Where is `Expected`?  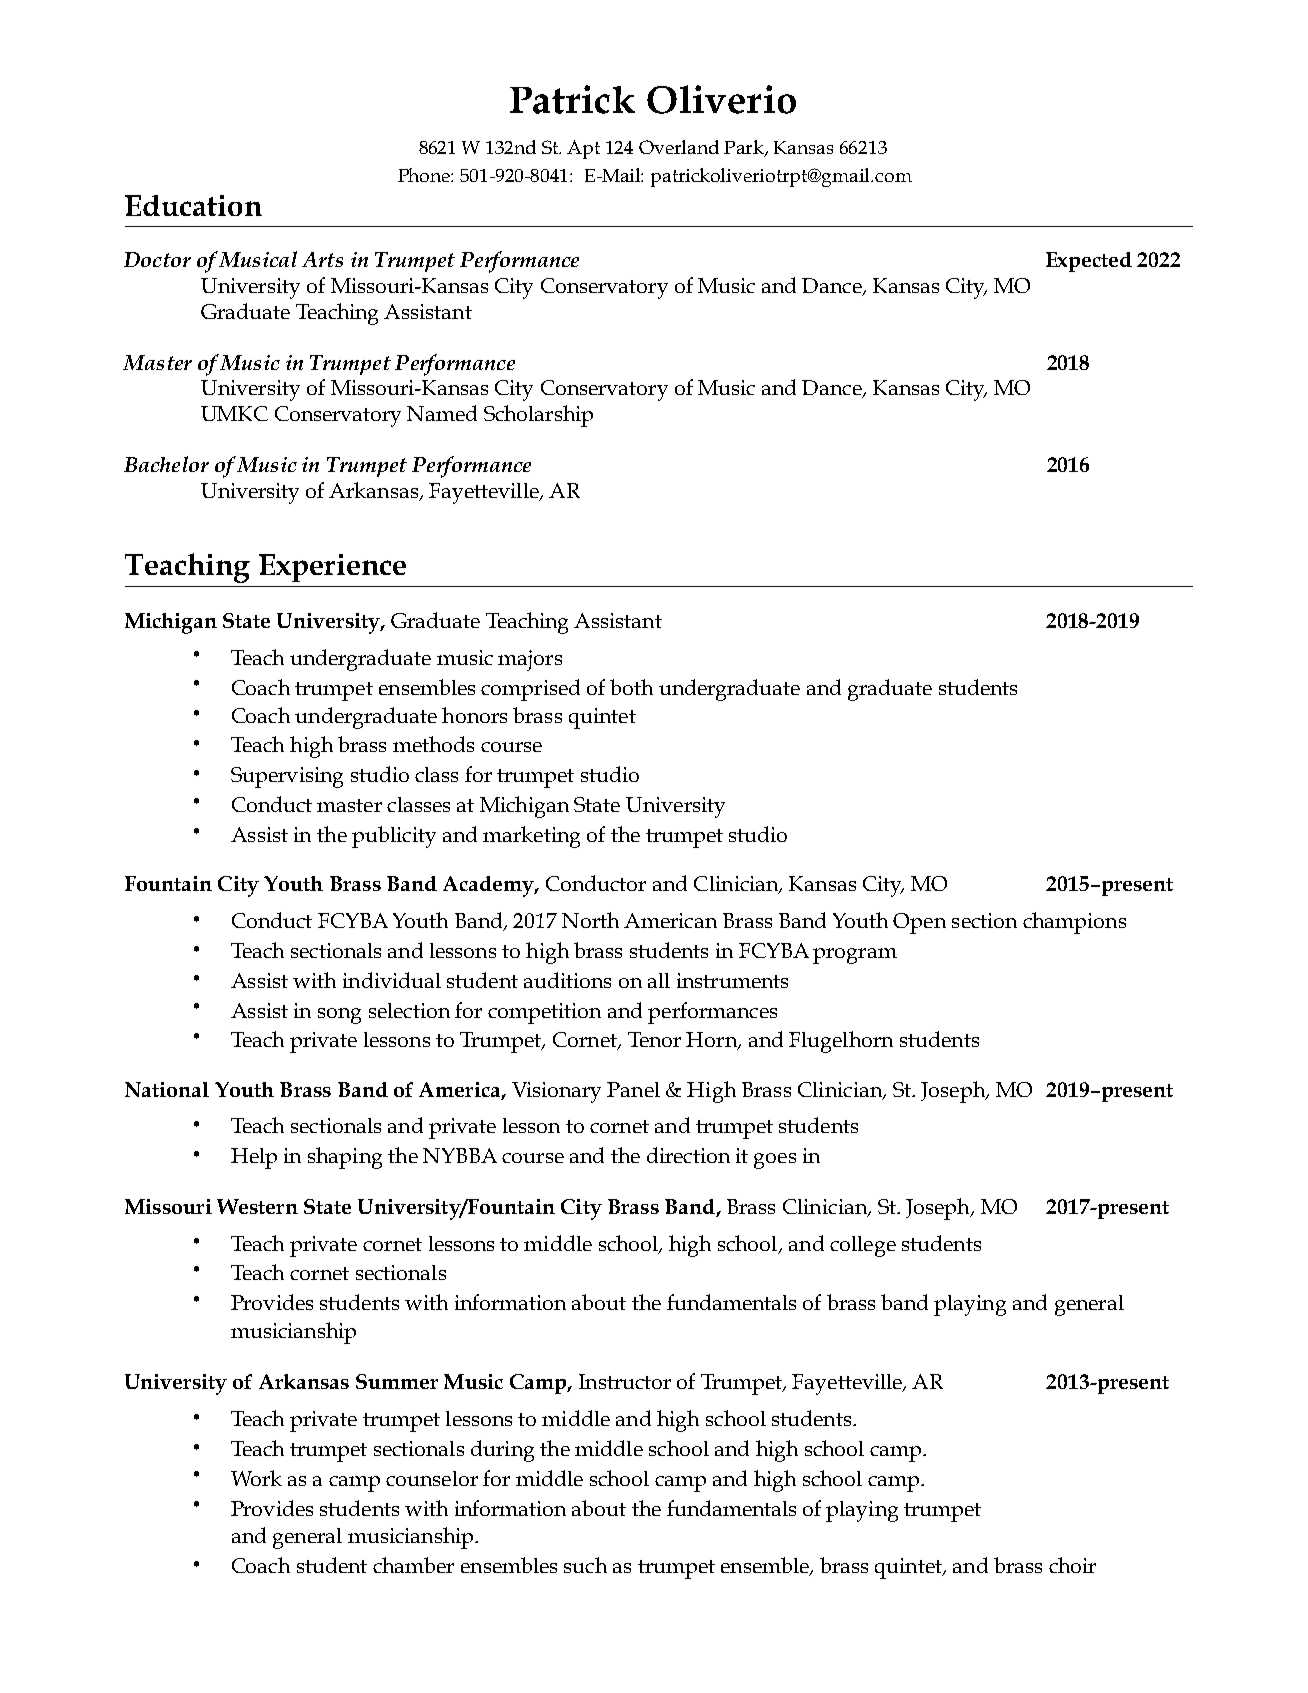
Expected is located at coordinates (1089, 262).
